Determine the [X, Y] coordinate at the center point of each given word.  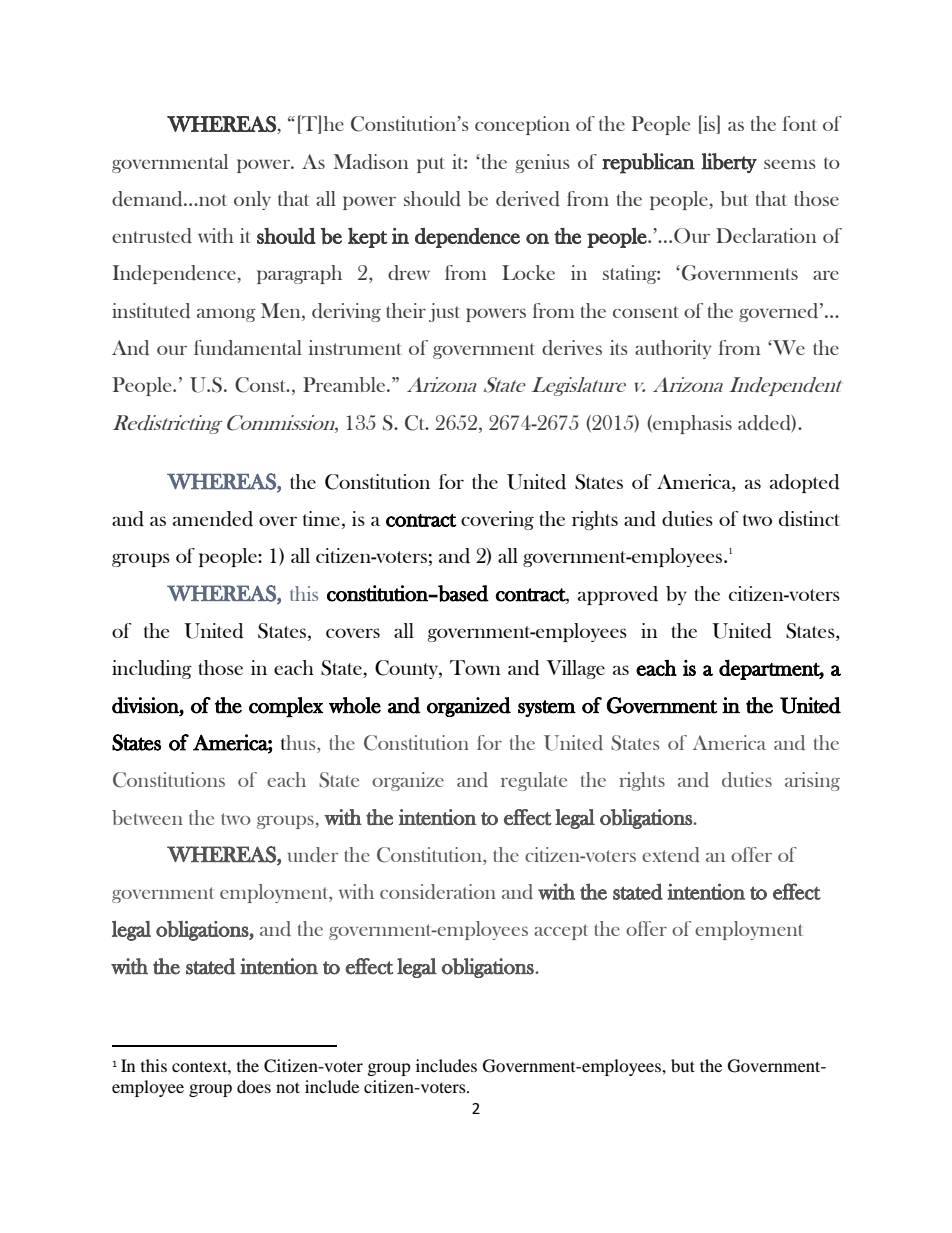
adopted [805, 483]
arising [812, 781]
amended [213, 519]
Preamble [345, 384]
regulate [534, 781]
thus [299, 742]
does [254, 1086]
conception [522, 125]
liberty [729, 163]
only [252, 200]
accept [561, 932]
